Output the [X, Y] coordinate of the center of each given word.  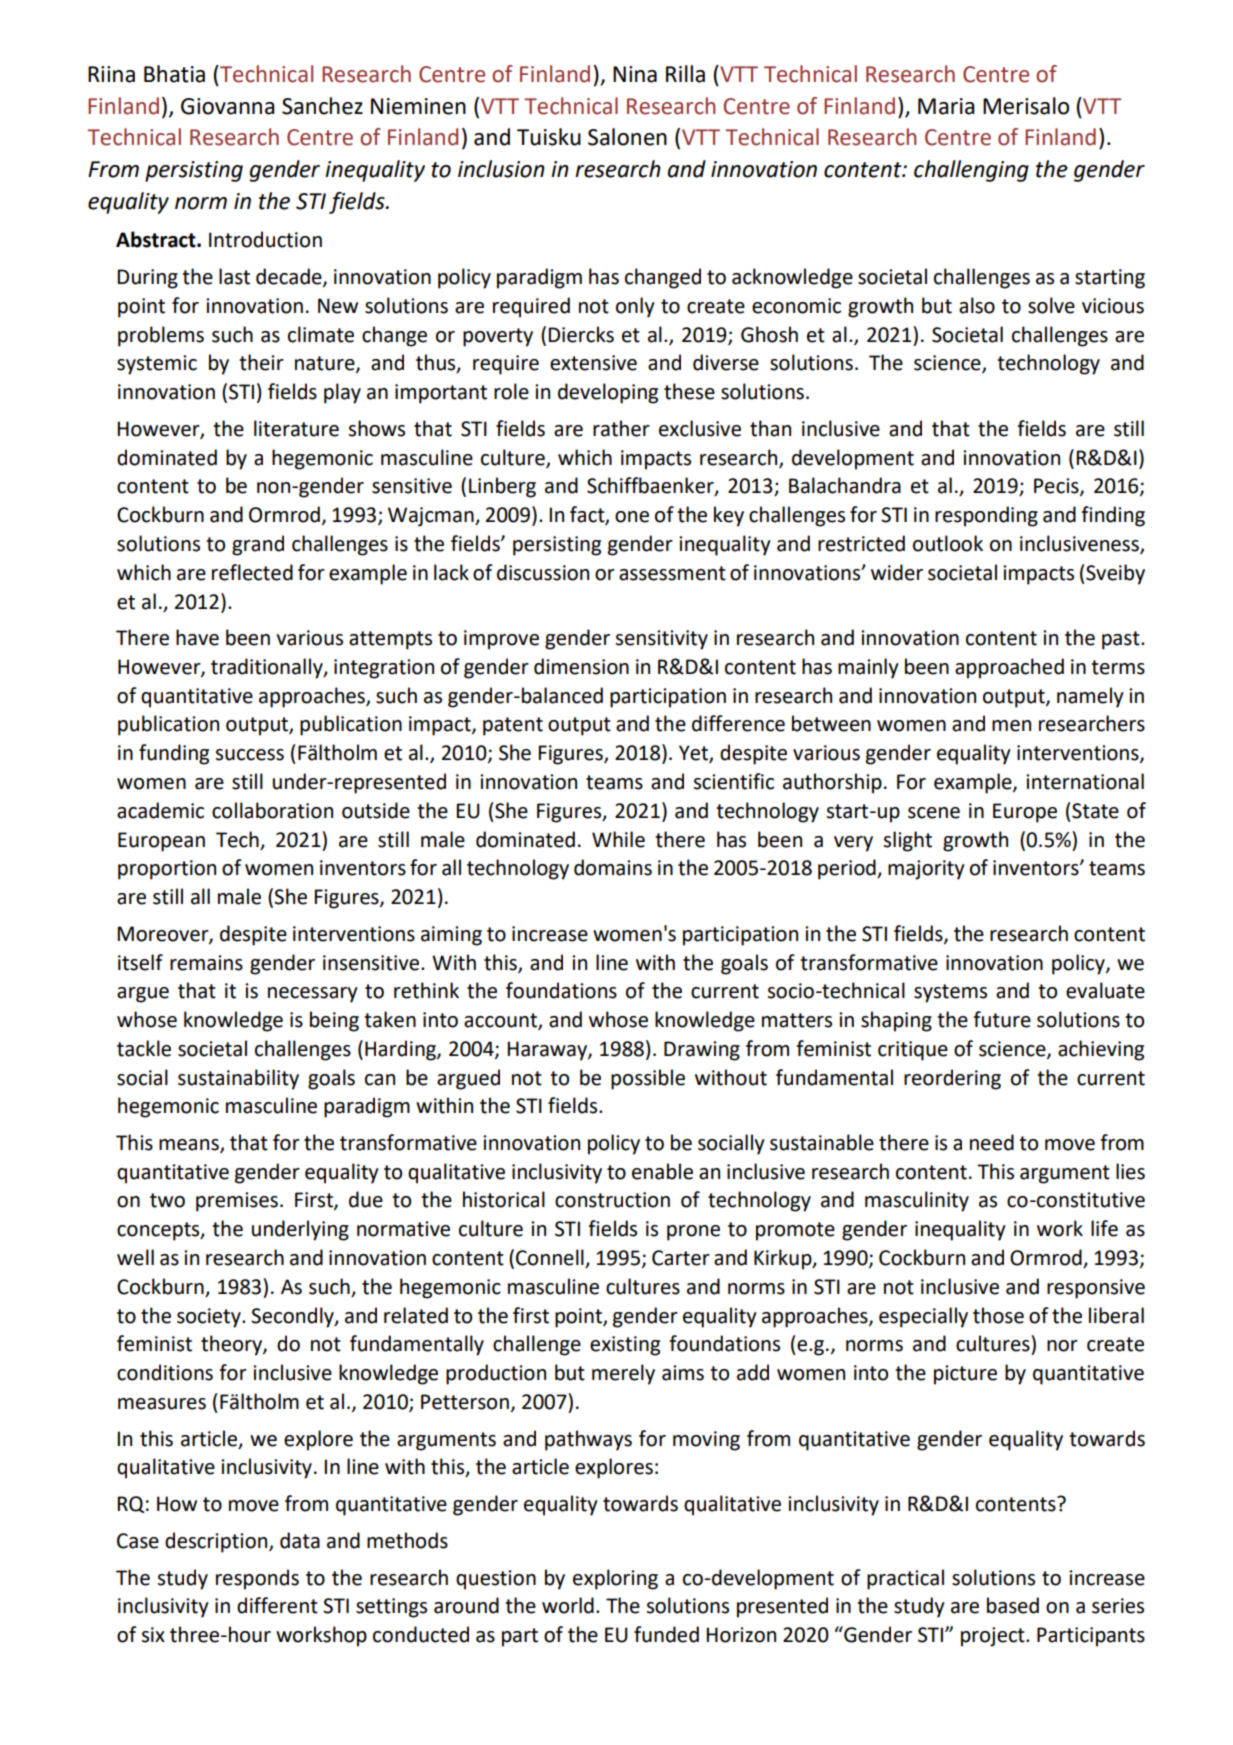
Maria [946, 106]
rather [621, 428]
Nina [635, 74]
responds [257, 1579]
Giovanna [228, 106]
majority [926, 870]
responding [986, 516]
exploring [615, 1579]
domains [613, 867]
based [1013, 1605]
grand [258, 545]
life [1104, 1228]
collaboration [272, 810]
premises [237, 1202]
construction [612, 1200]
